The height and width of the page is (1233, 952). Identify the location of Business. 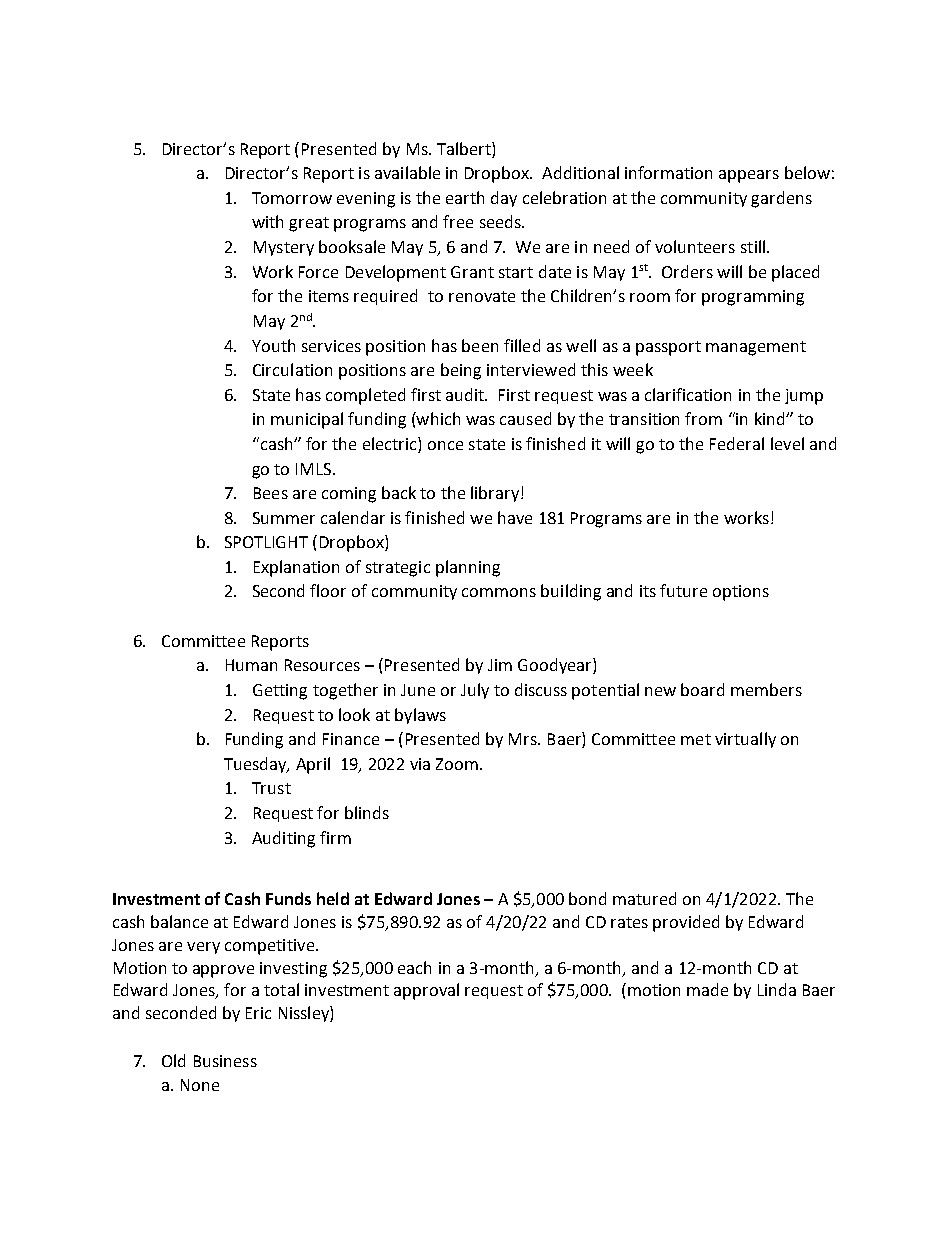
(225, 1061).
